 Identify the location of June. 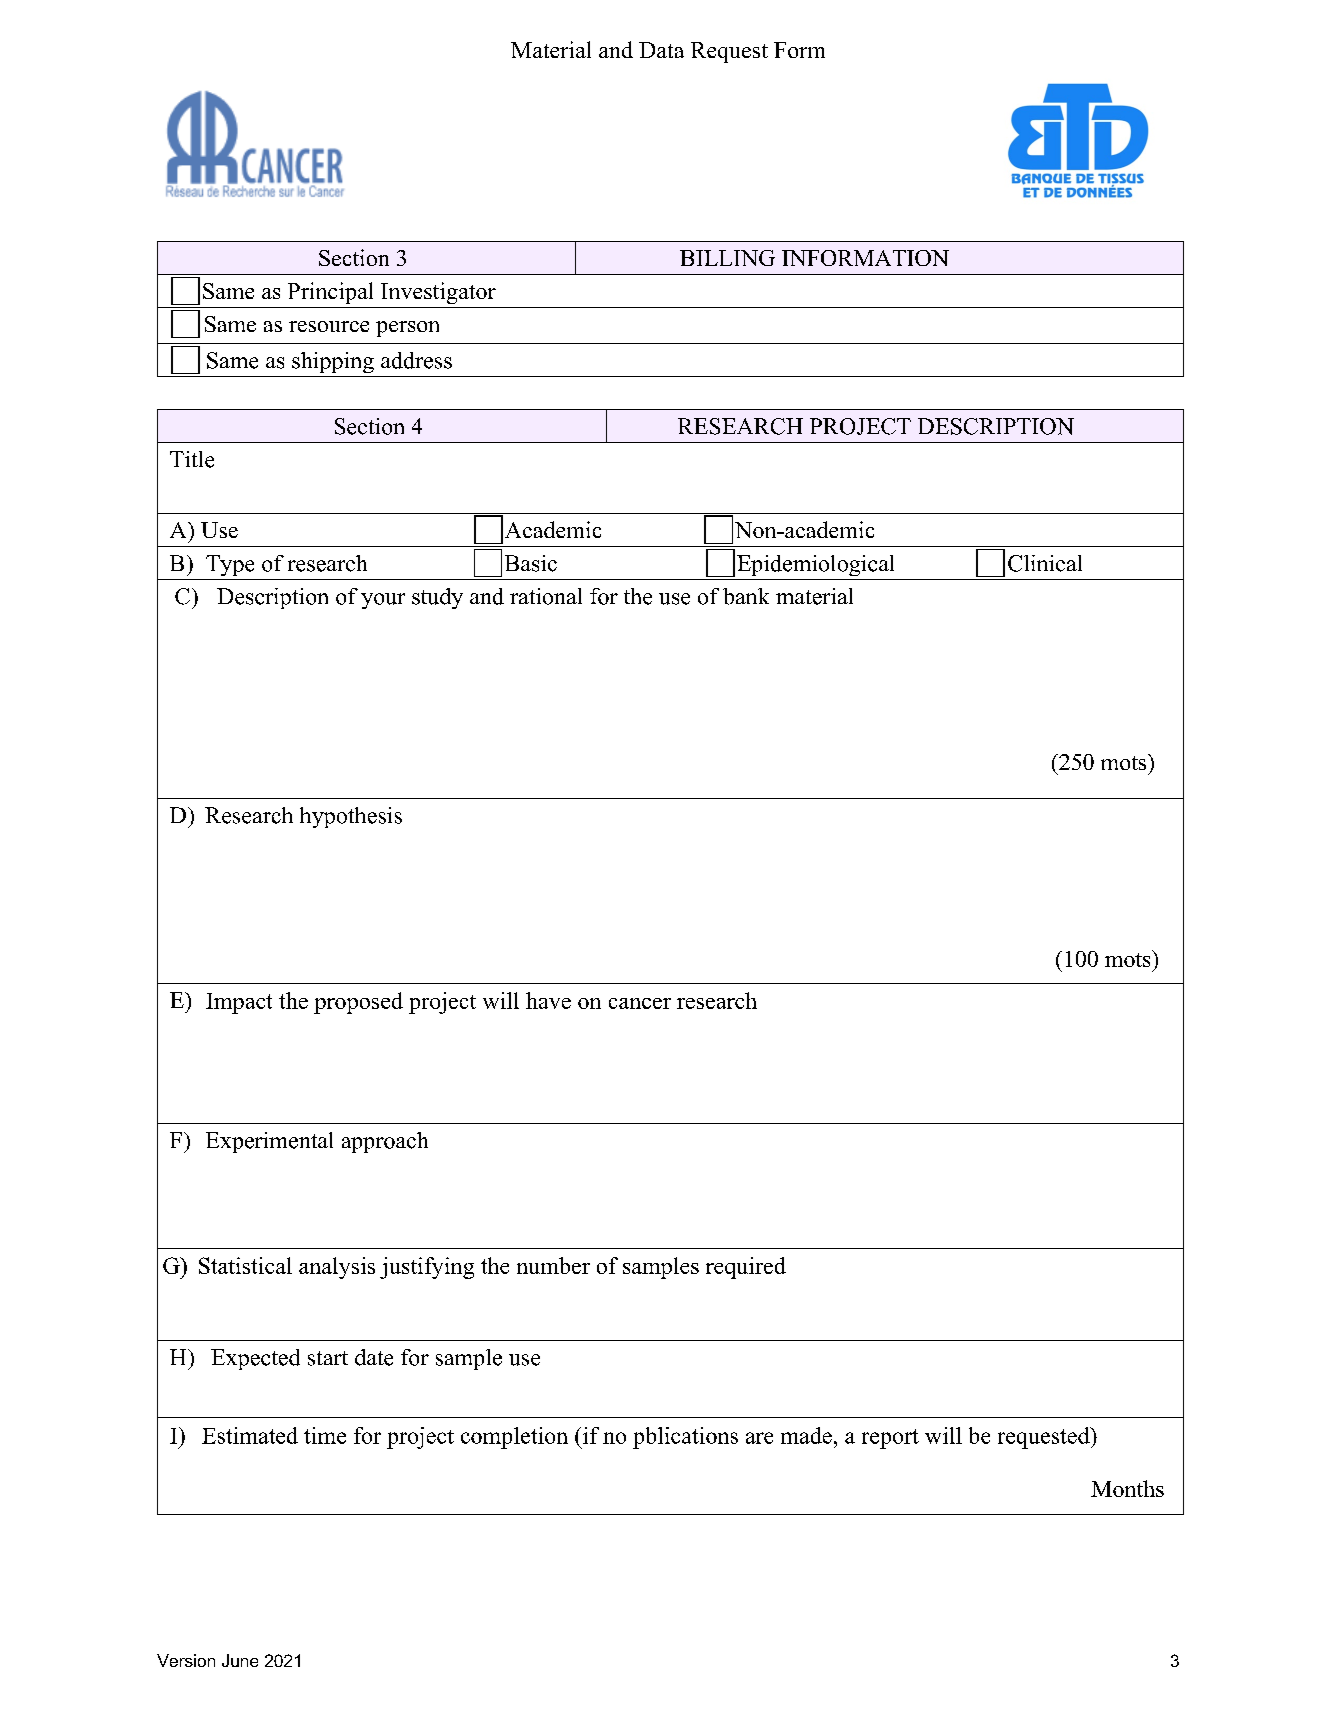
(240, 1660).
